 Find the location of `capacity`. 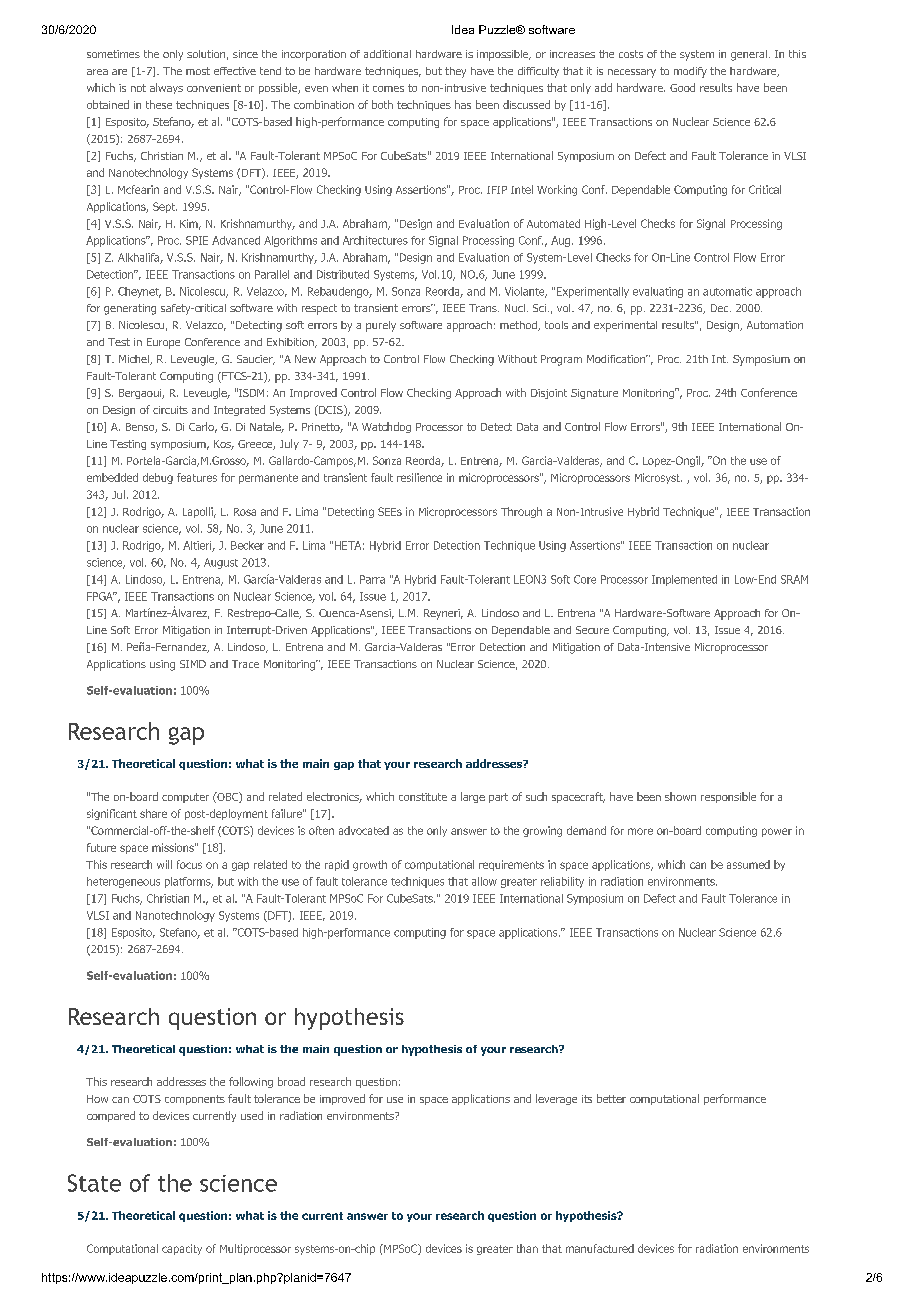

capacity is located at coordinates (182, 1249).
